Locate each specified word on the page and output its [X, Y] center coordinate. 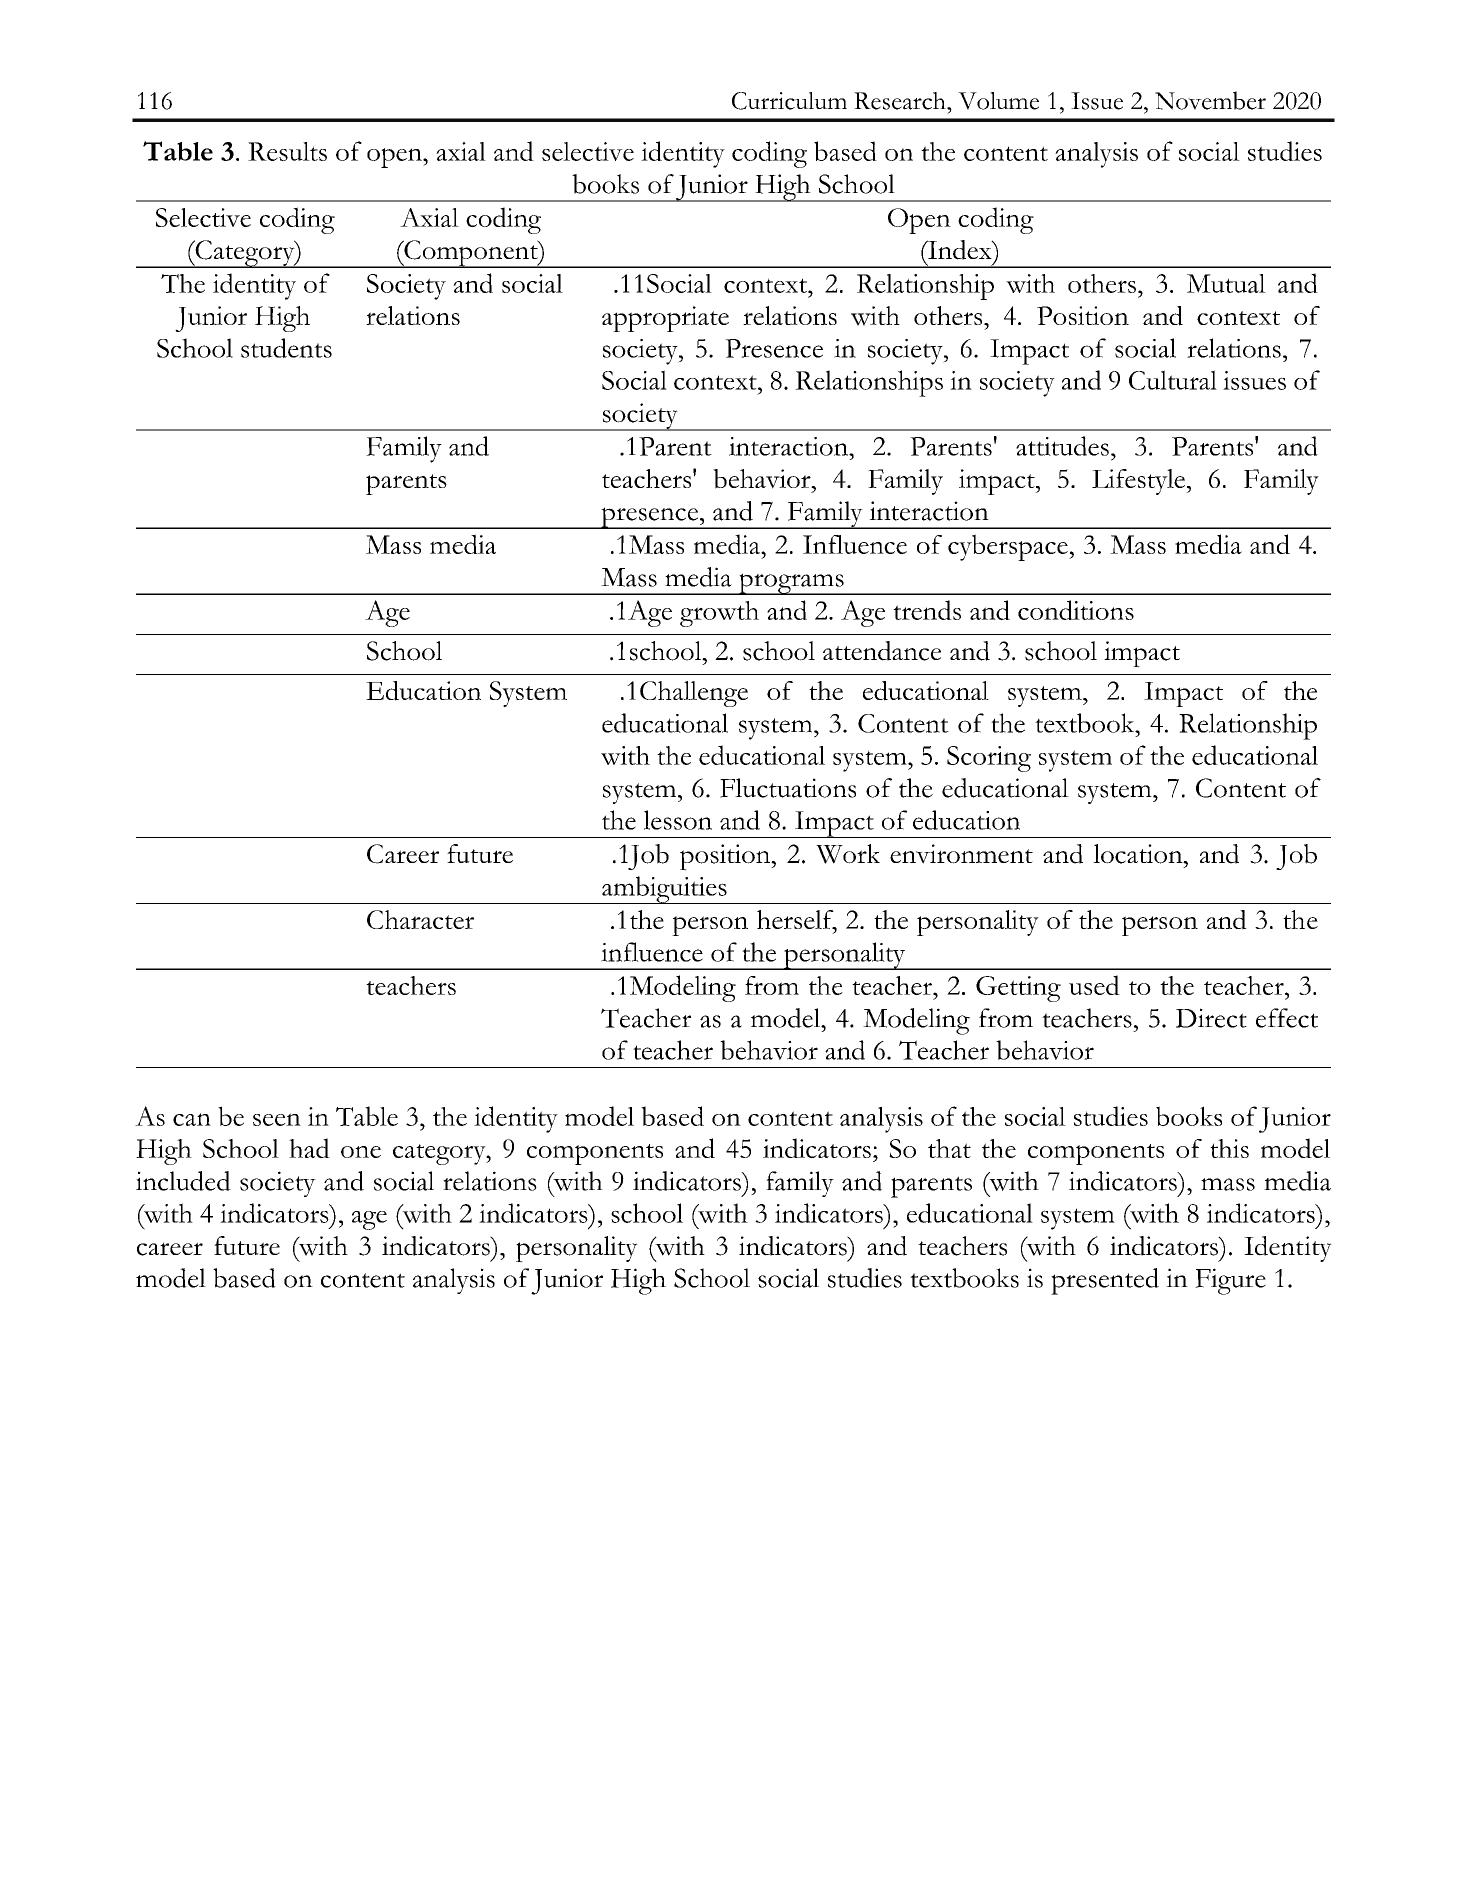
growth [719, 614]
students [286, 348]
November [1210, 100]
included [183, 1181]
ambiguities [664, 890]
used [1094, 985]
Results [287, 151]
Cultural [1173, 380]
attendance [882, 651]
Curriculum [789, 101]
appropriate [665, 319]
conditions [1076, 610]
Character [420, 919]
